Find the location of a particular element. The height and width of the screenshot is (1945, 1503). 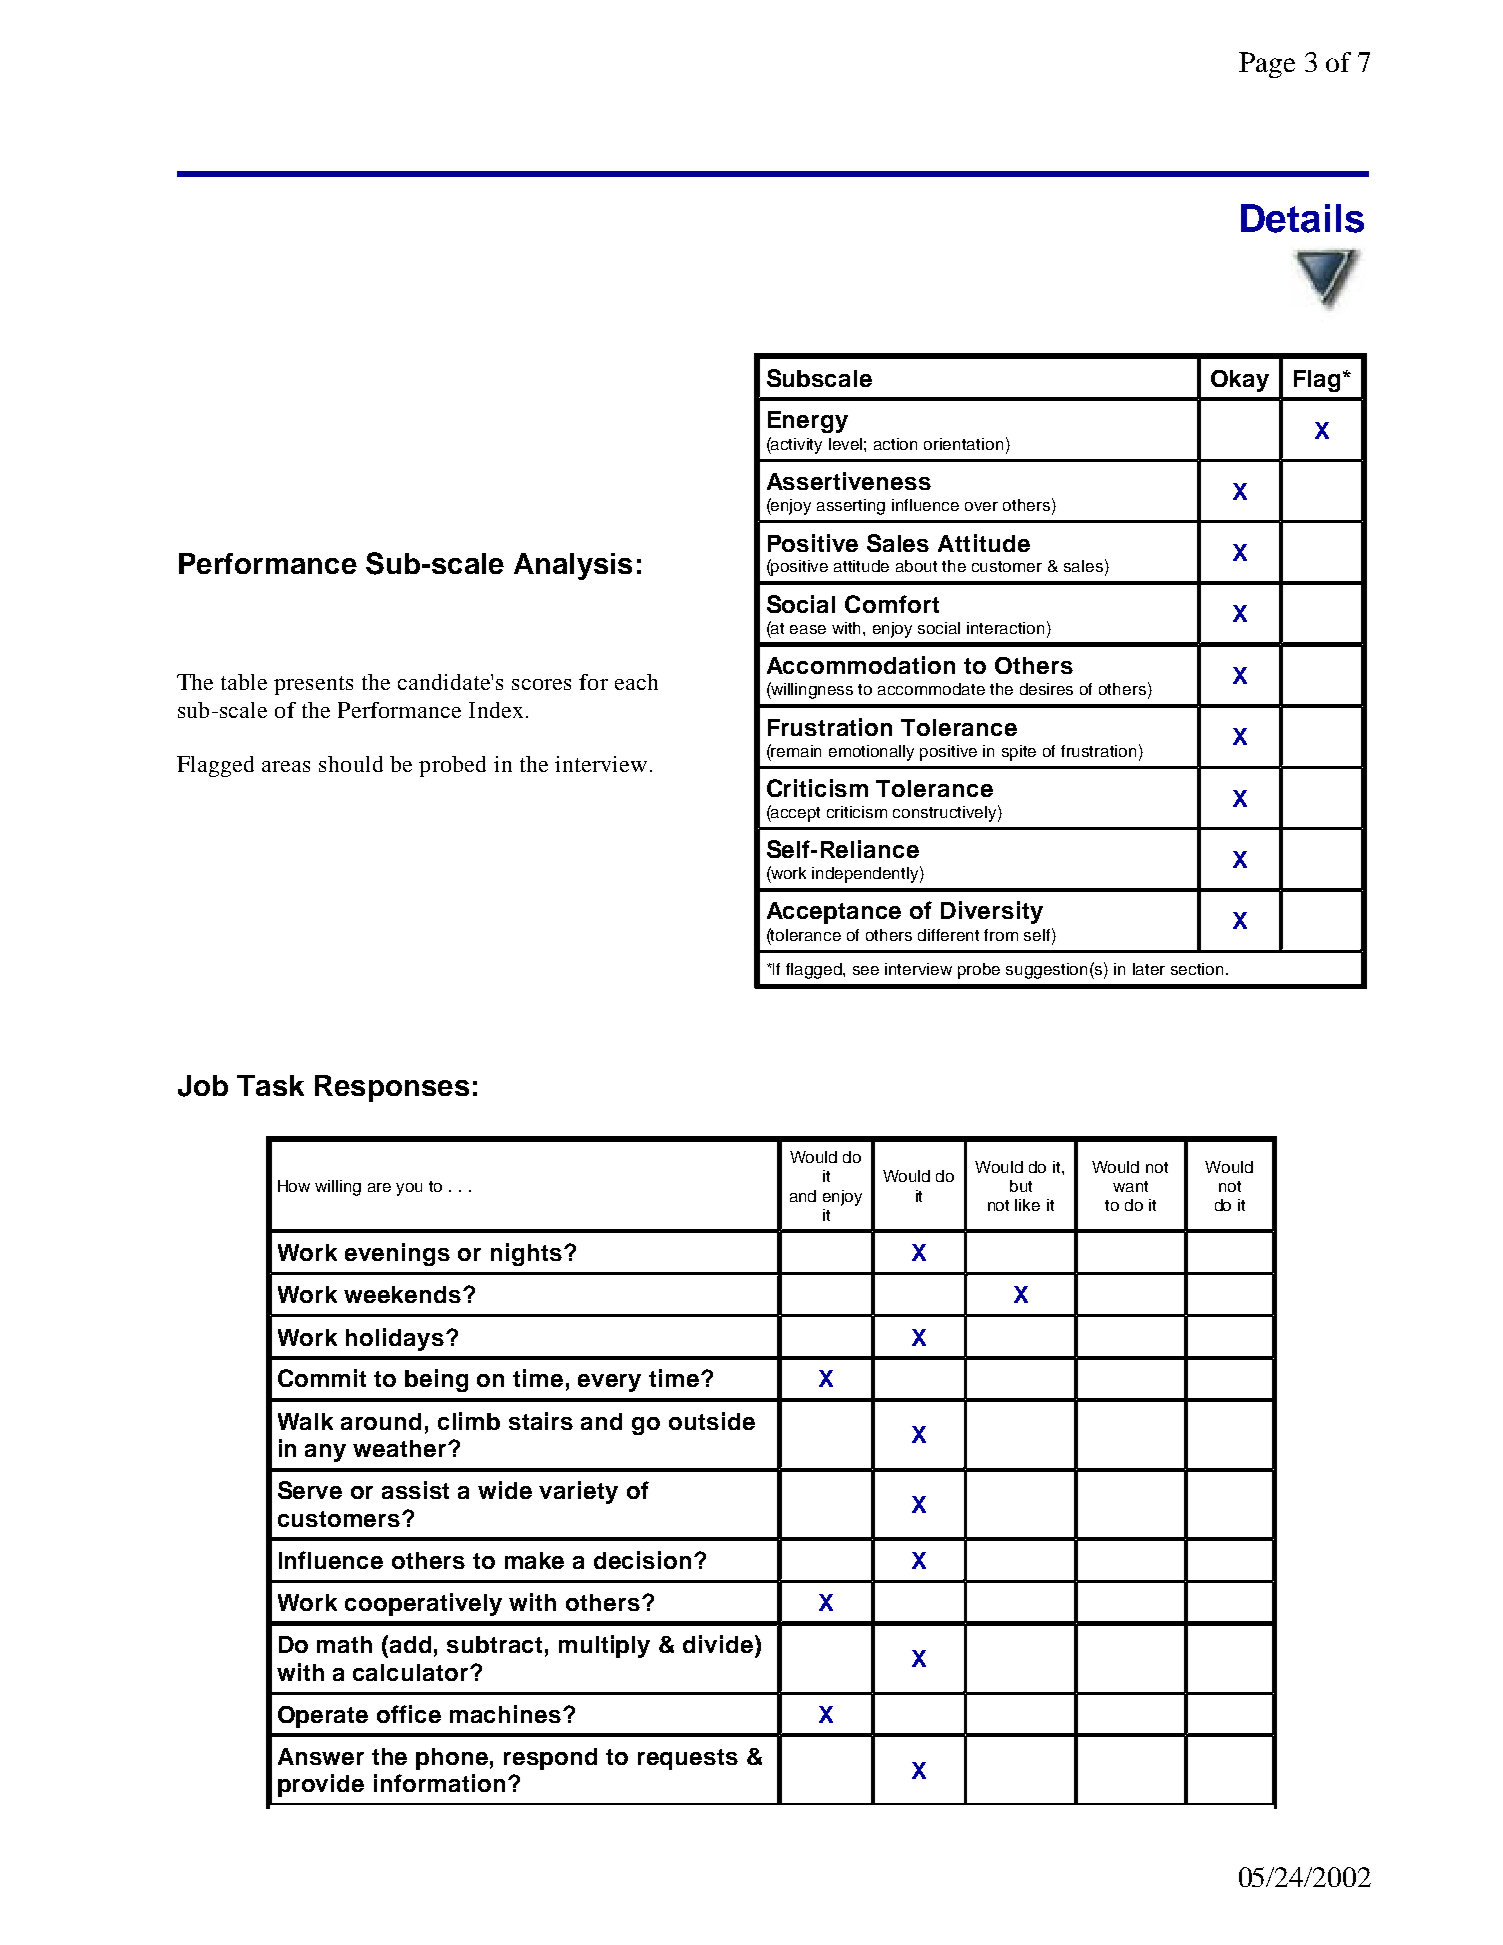

Energy is located at coordinates (808, 422).
